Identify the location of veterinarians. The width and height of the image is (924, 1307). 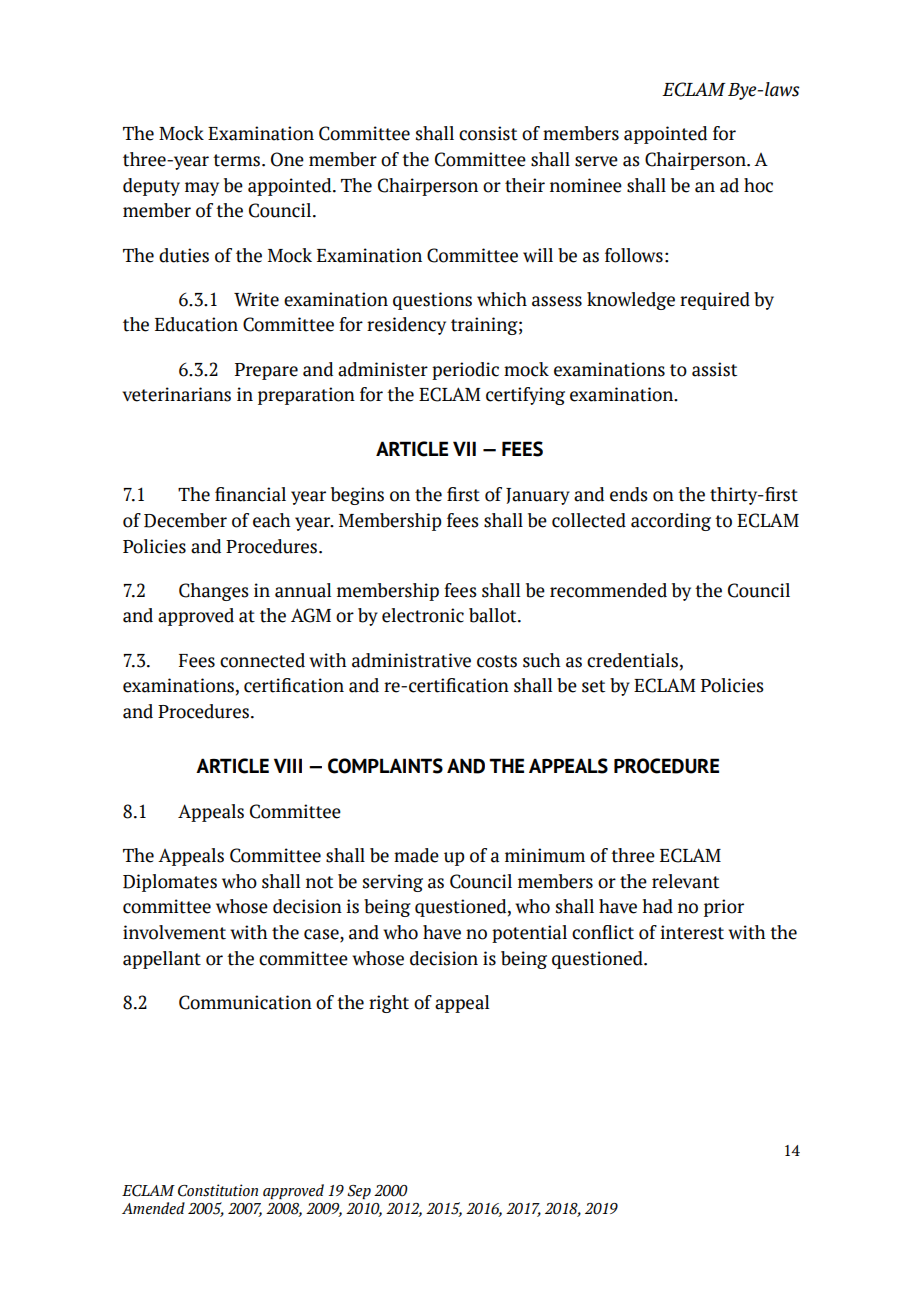
(176, 394).
